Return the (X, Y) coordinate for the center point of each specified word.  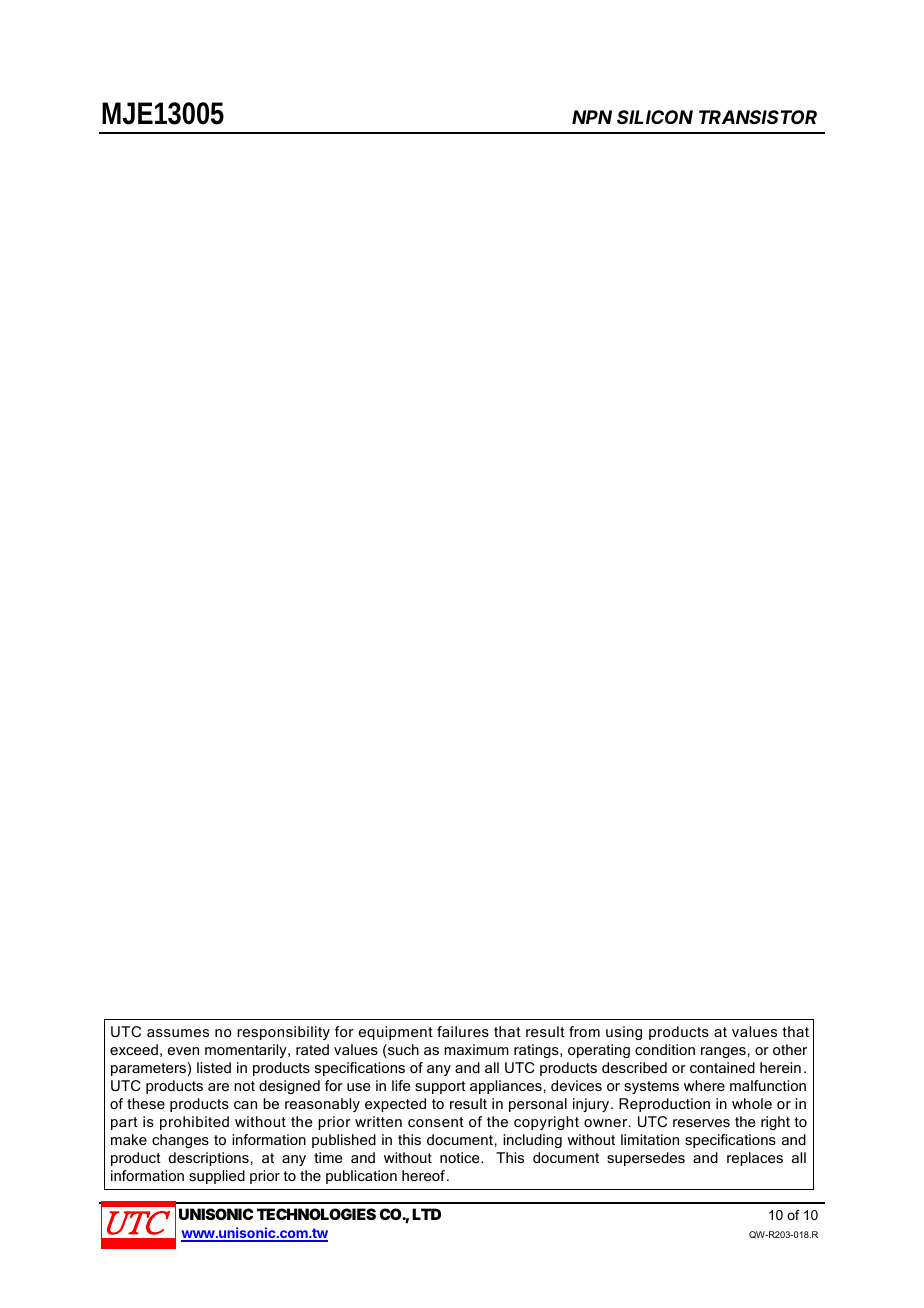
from (584, 1031)
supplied (217, 1177)
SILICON (655, 117)
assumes (178, 1033)
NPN (592, 117)
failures (463, 1031)
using (624, 1033)
